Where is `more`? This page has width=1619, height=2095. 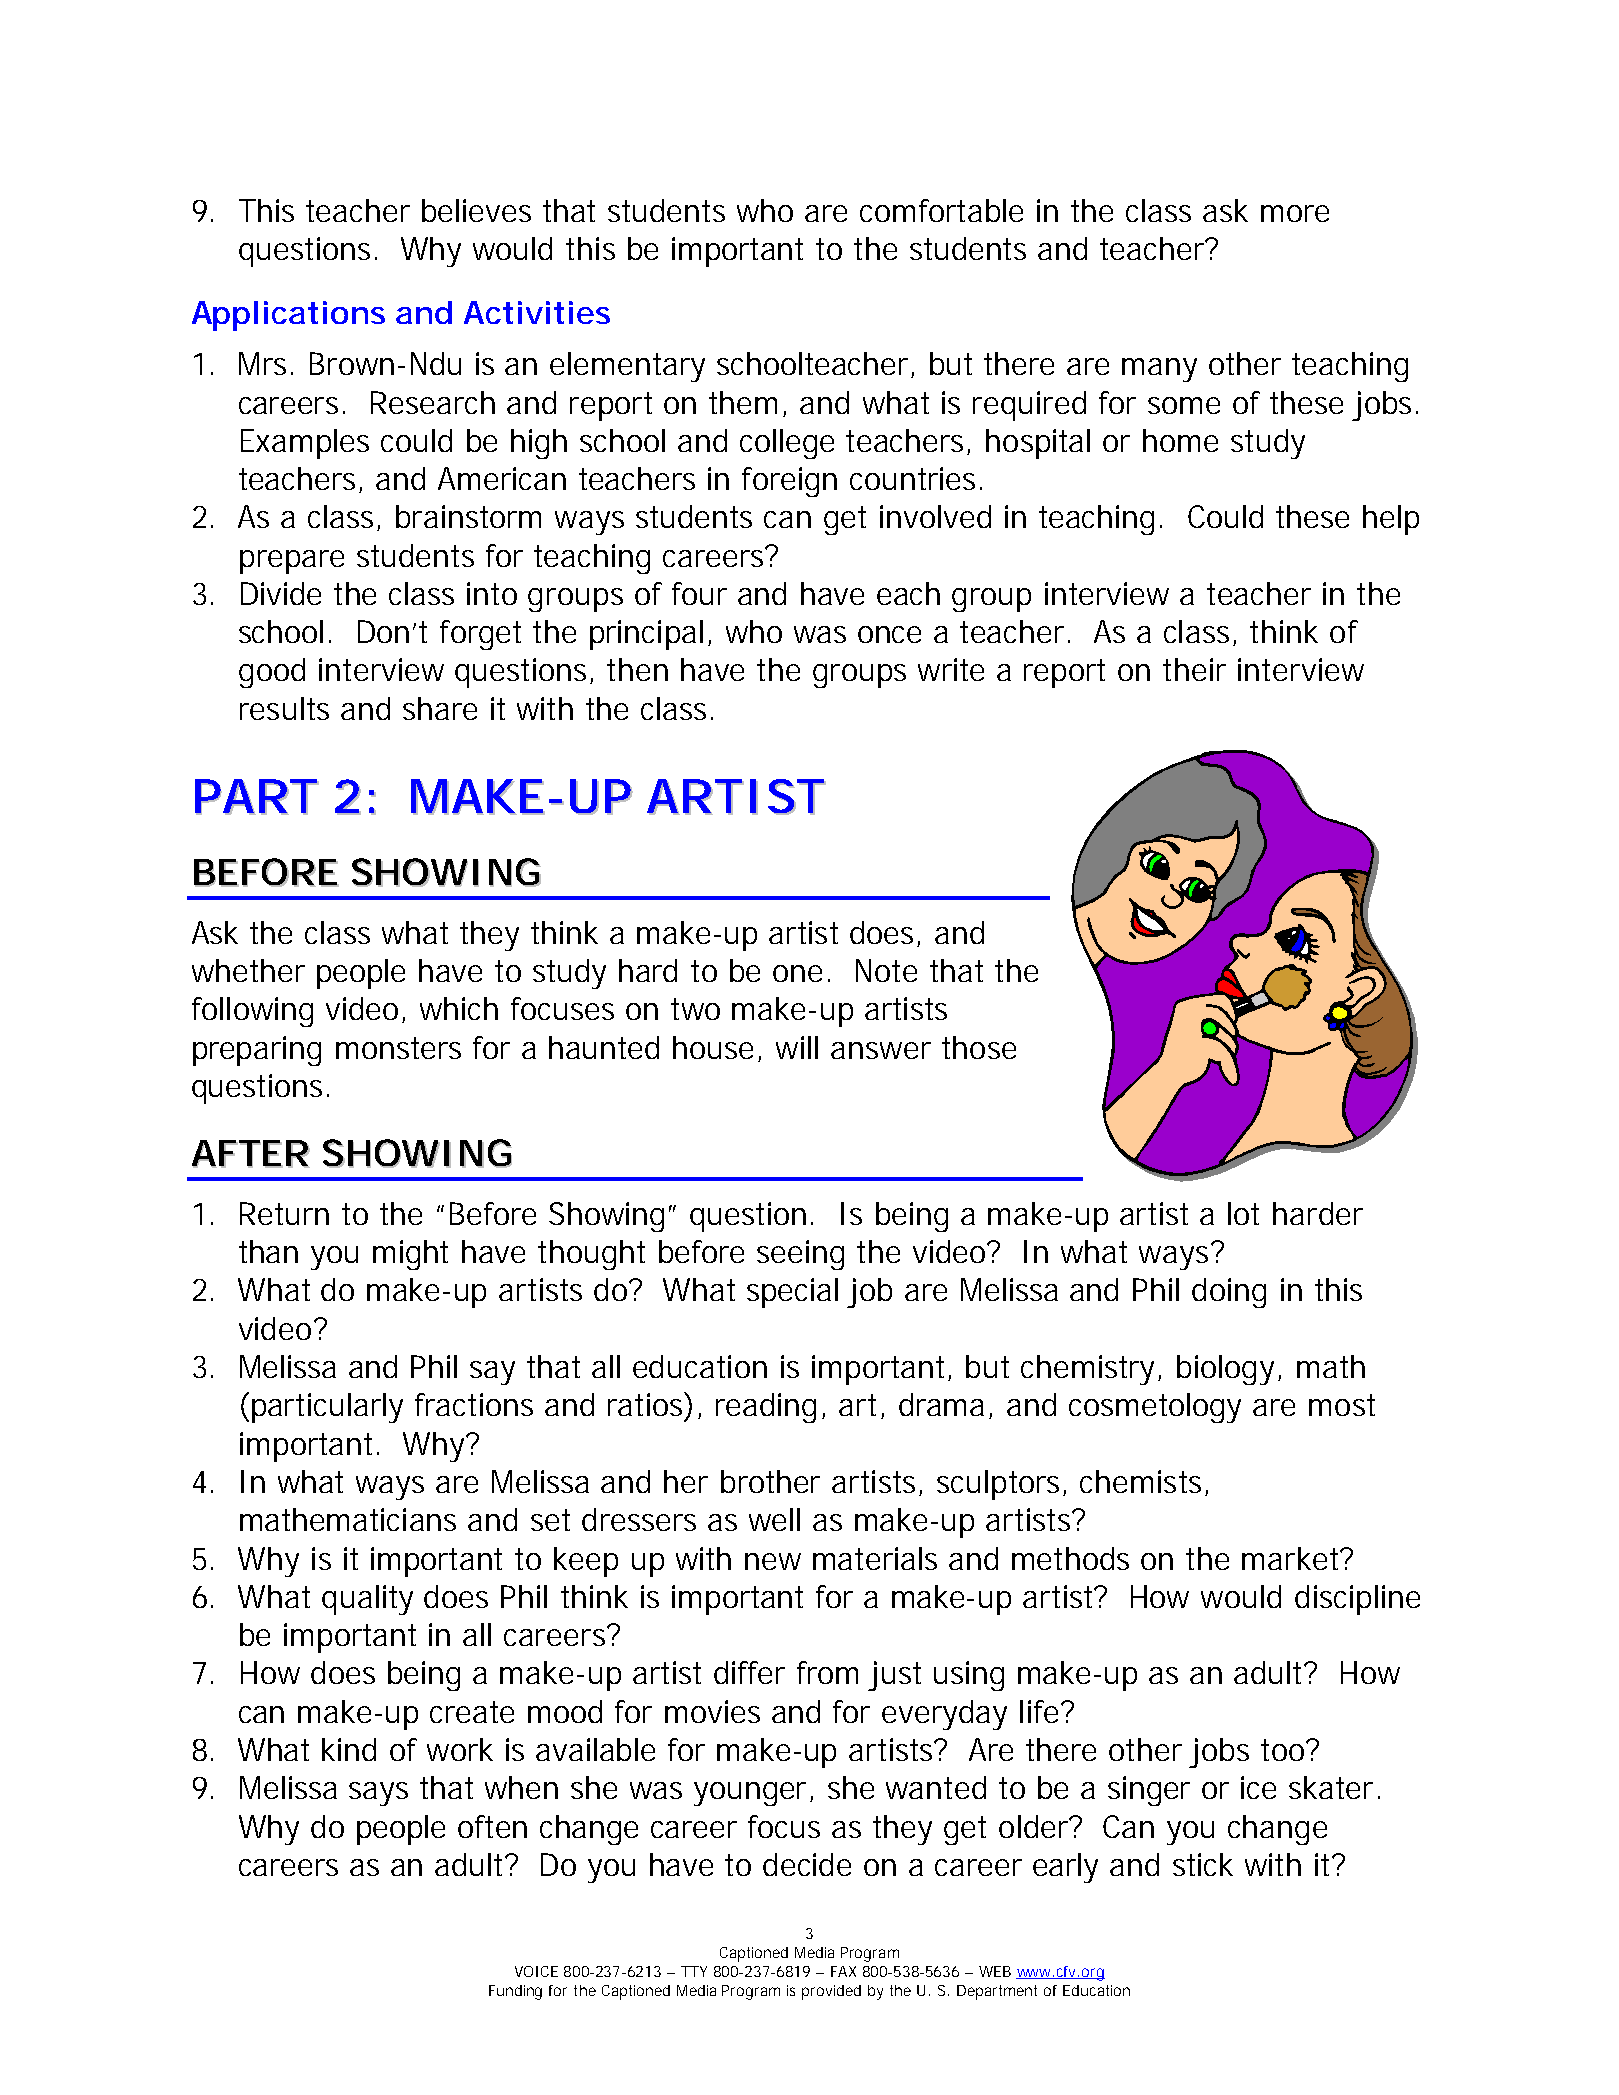
more is located at coordinates (1295, 213).
